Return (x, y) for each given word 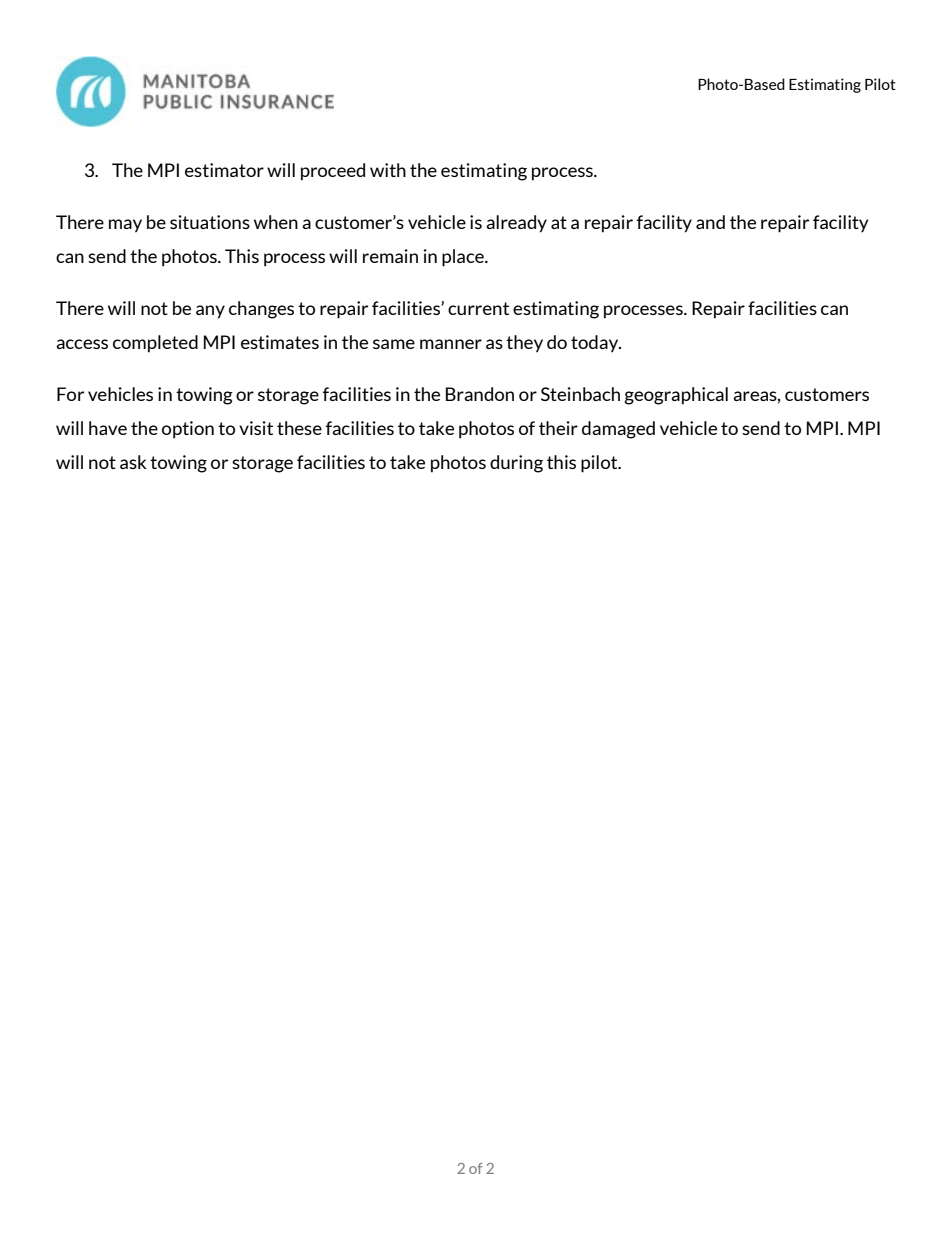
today (596, 344)
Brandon (480, 394)
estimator (224, 170)
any (210, 312)
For (70, 394)
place (464, 258)
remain (390, 256)
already (516, 224)
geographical (676, 396)
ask (133, 462)
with (388, 170)
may (125, 226)
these (299, 428)
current (478, 308)
